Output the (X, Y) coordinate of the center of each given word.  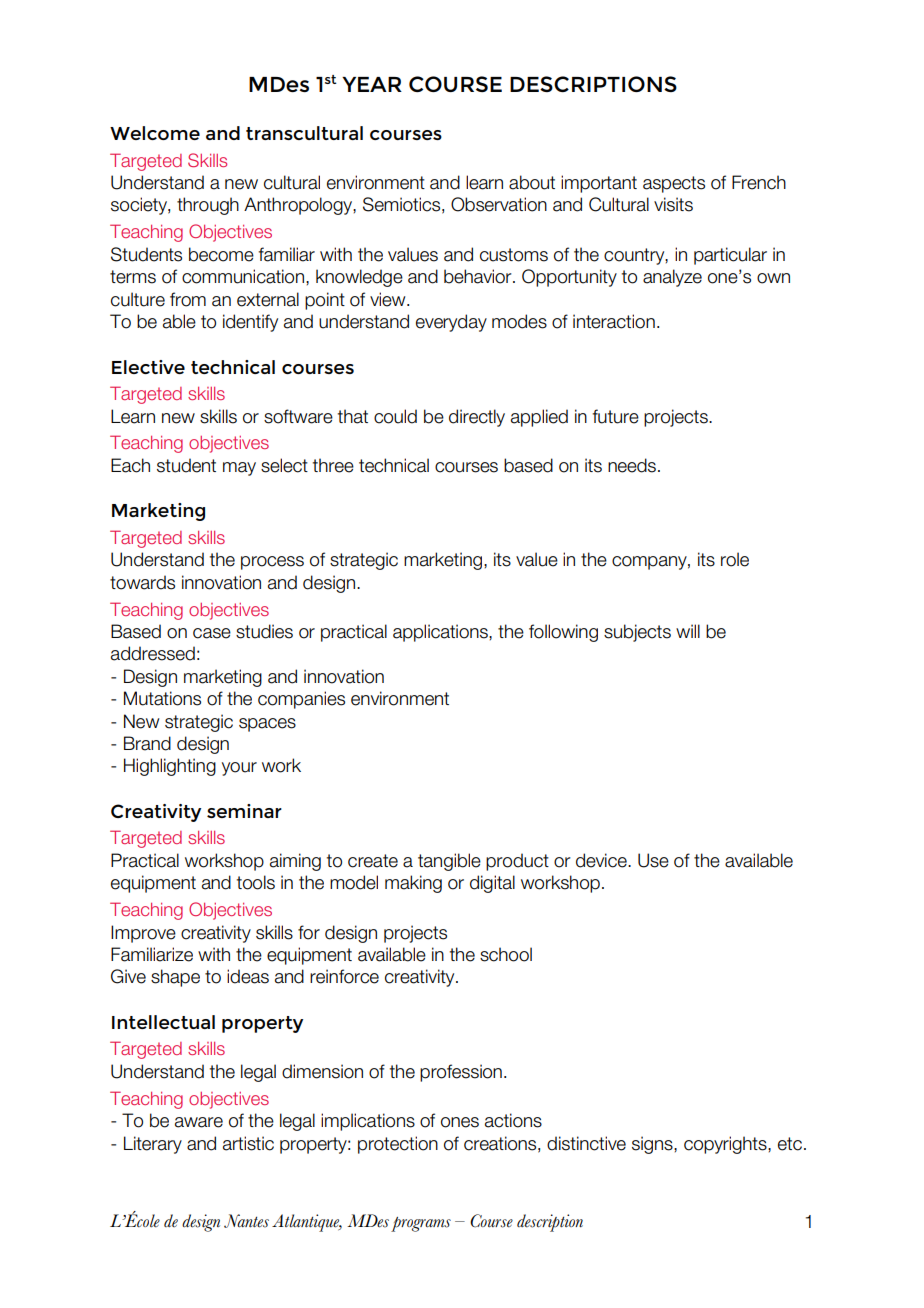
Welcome (155, 133)
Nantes (246, 1221)
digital (492, 884)
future (615, 416)
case (212, 633)
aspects (674, 184)
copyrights (726, 1145)
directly (477, 418)
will (688, 631)
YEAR (372, 84)
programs (421, 1224)
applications (441, 633)
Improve (143, 934)
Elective (148, 367)
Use (653, 860)
